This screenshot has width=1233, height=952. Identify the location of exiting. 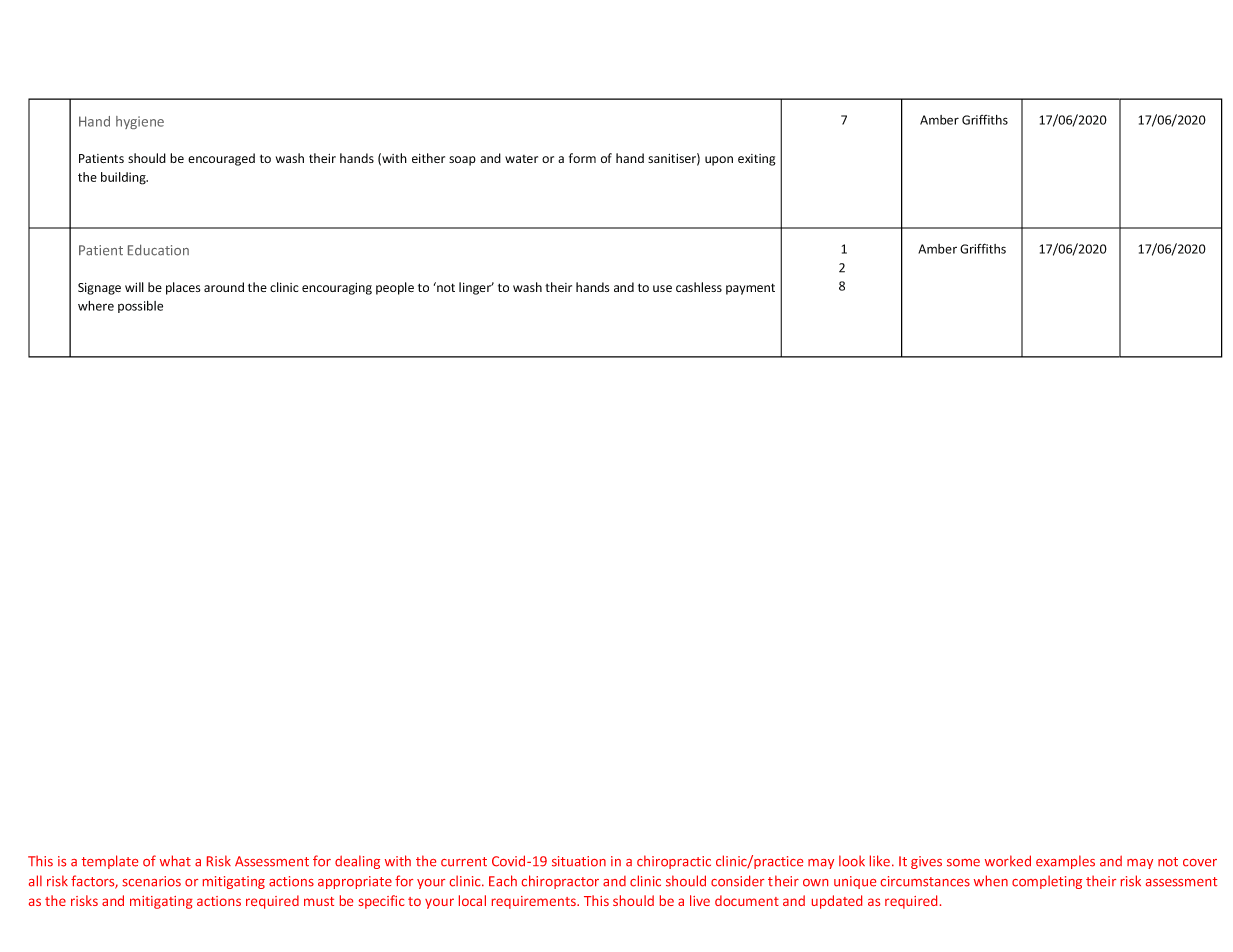
(757, 160).
